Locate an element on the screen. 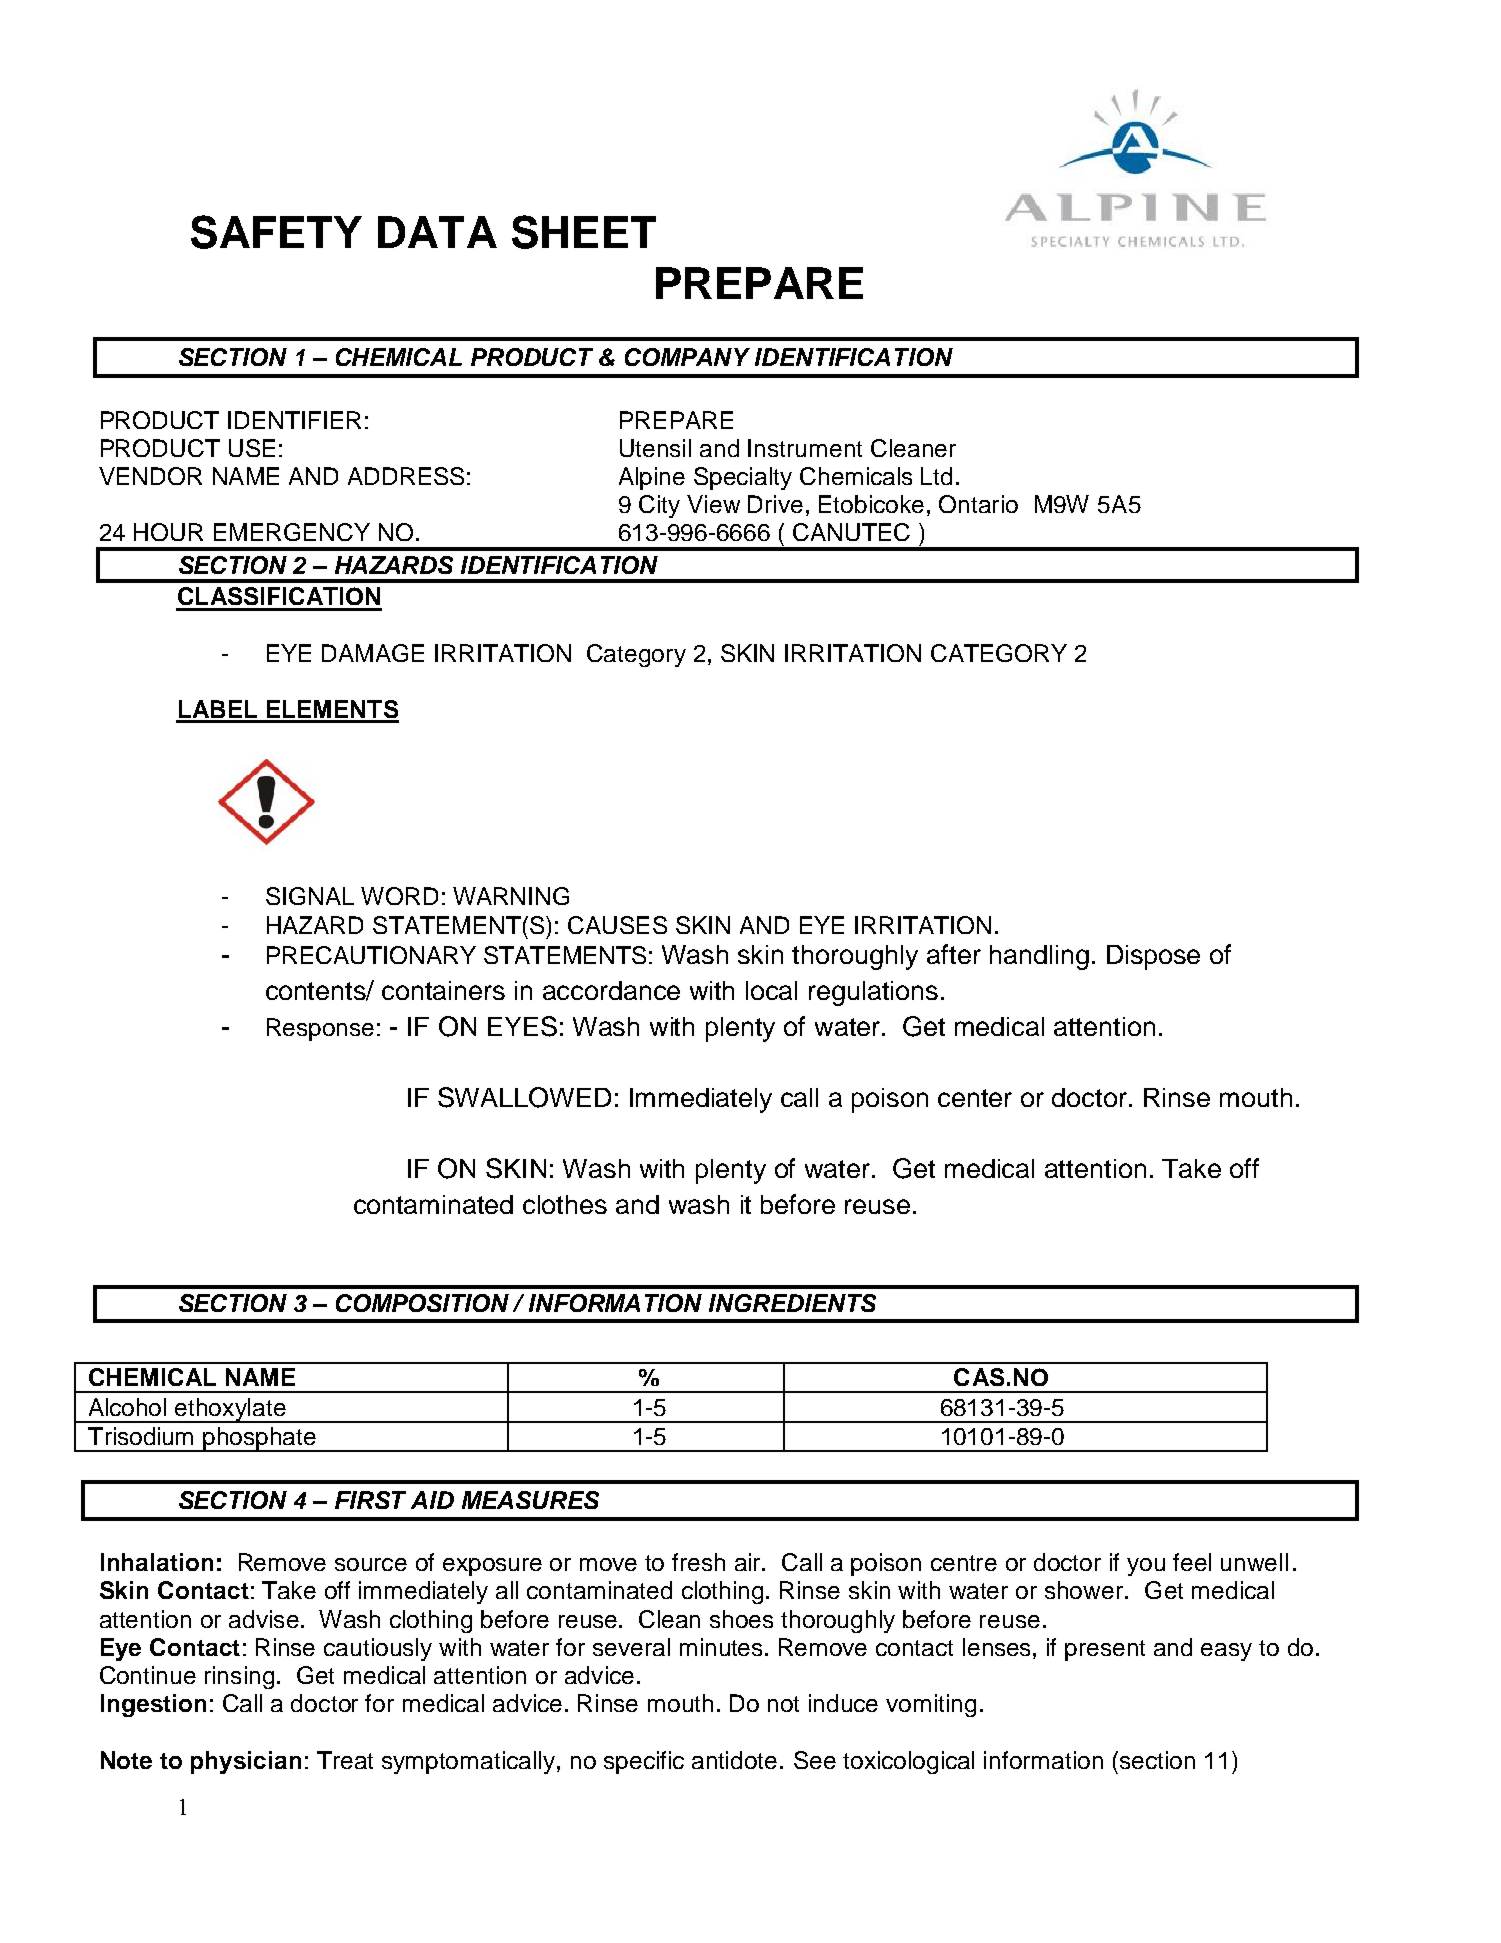 Image resolution: width=1501 pixels, height=1943 pixels. Response is located at coordinates (320, 1029).
